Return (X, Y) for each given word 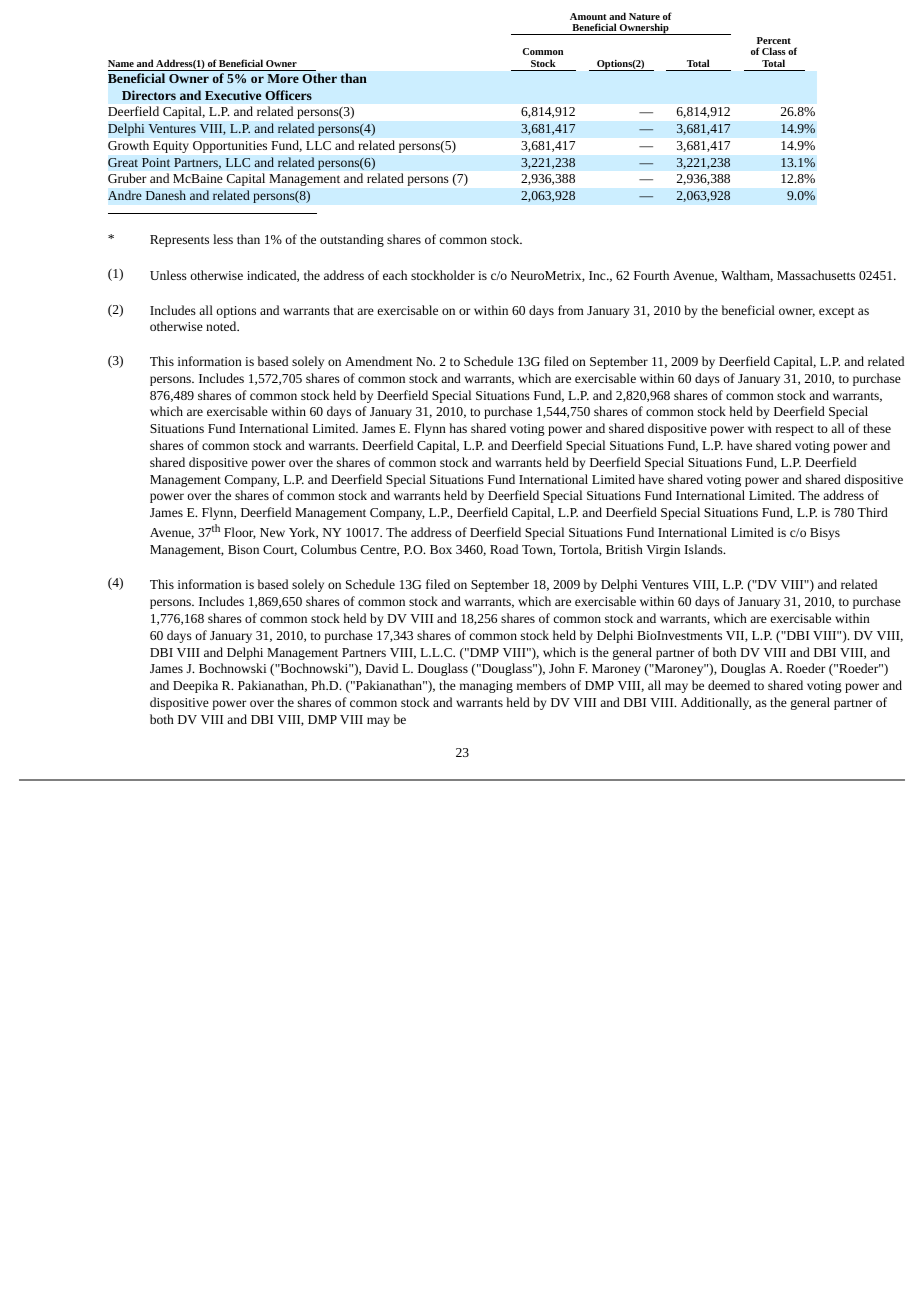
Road (504, 549)
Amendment (379, 361)
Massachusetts (816, 275)
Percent (774, 40)
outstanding (352, 240)
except (837, 312)
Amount (588, 16)
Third (872, 512)
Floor (240, 533)
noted (222, 326)
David (382, 668)
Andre (125, 195)
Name (121, 63)
